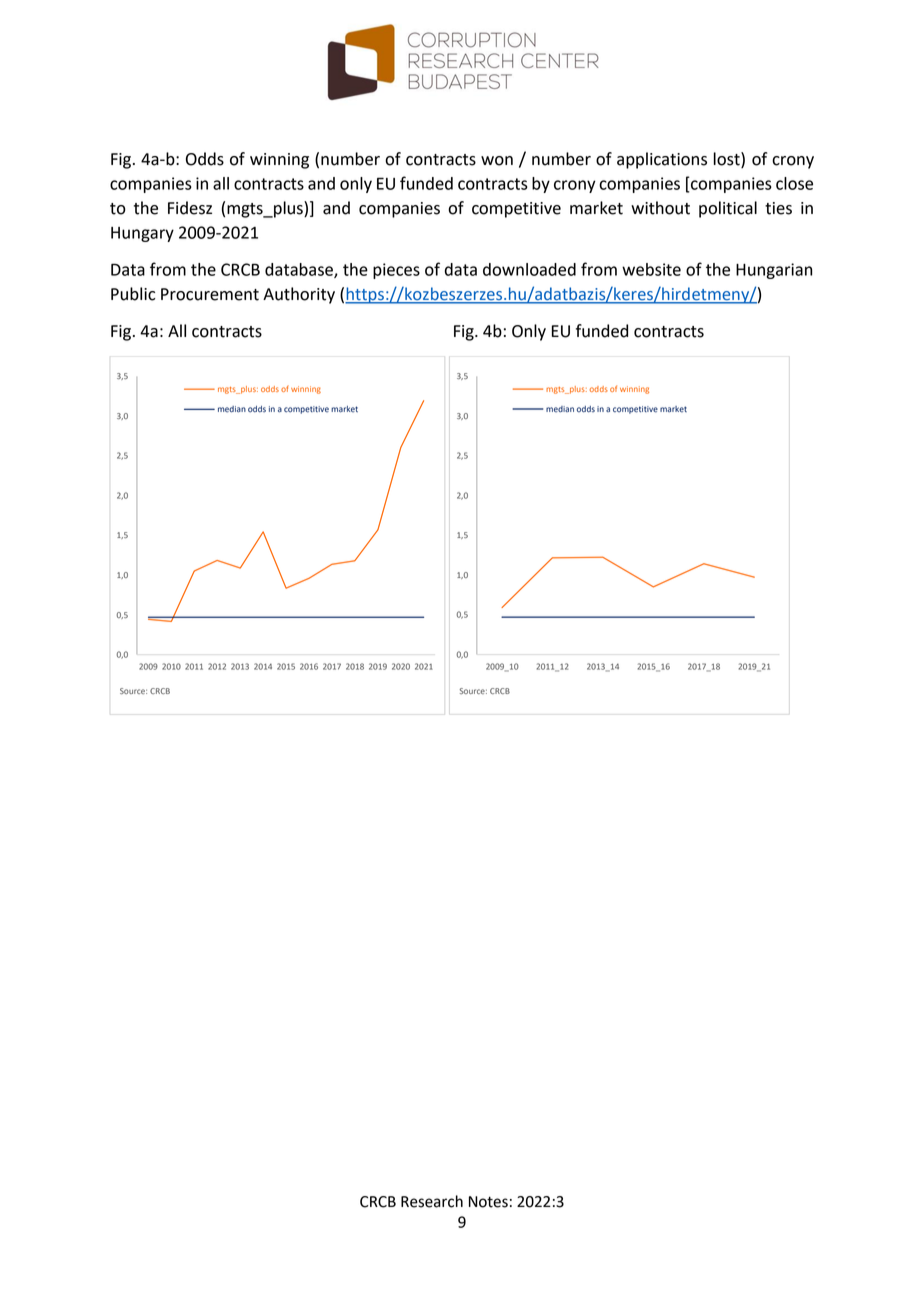 Image resolution: width=924 pixels, height=1308 pixels. What do you see at coordinates (210, 294) in the screenshot?
I see `Procurement` at bounding box center [210, 294].
